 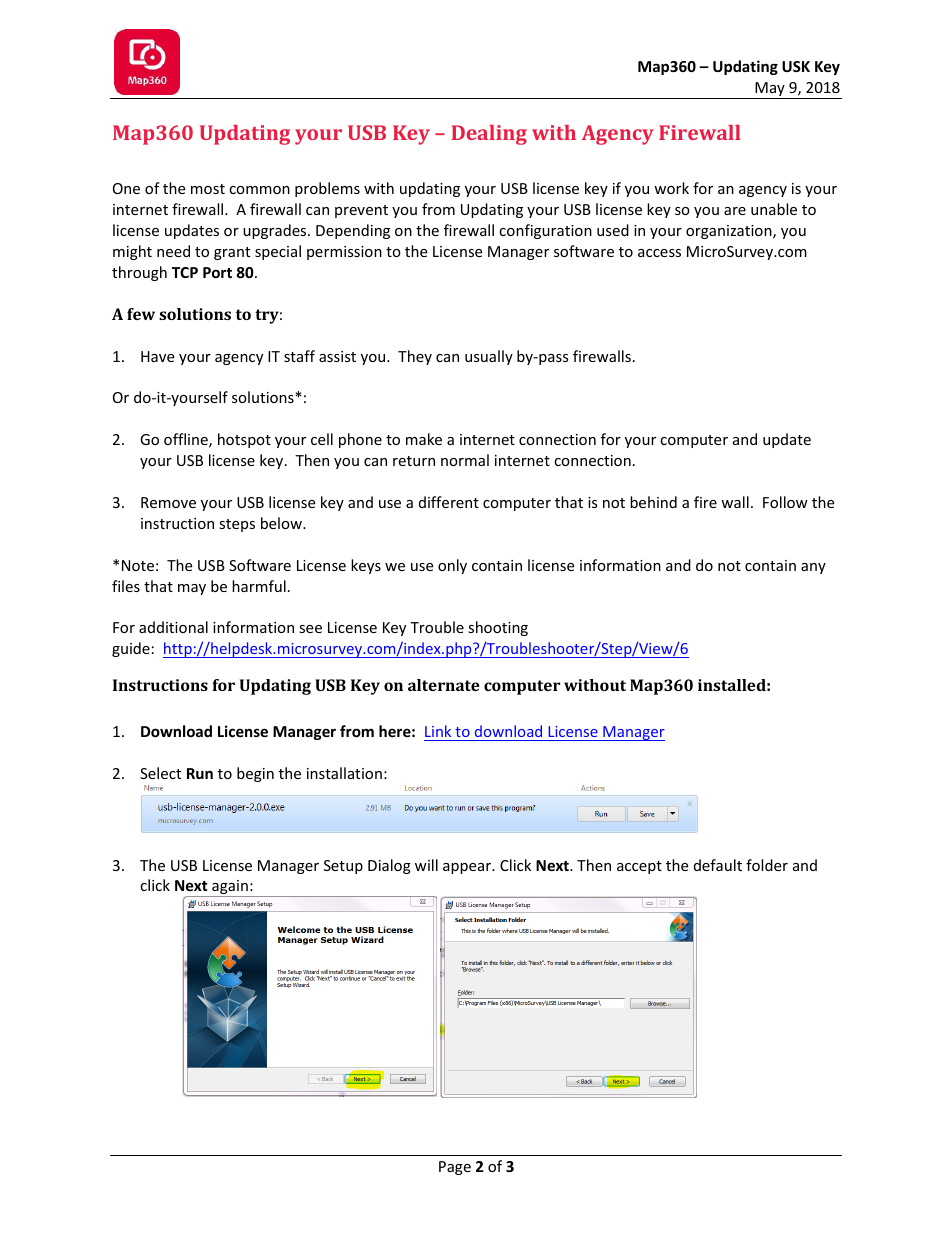 What do you see at coordinates (718, 865) in the page?
I see `default` at bounding box center [718, 865].
